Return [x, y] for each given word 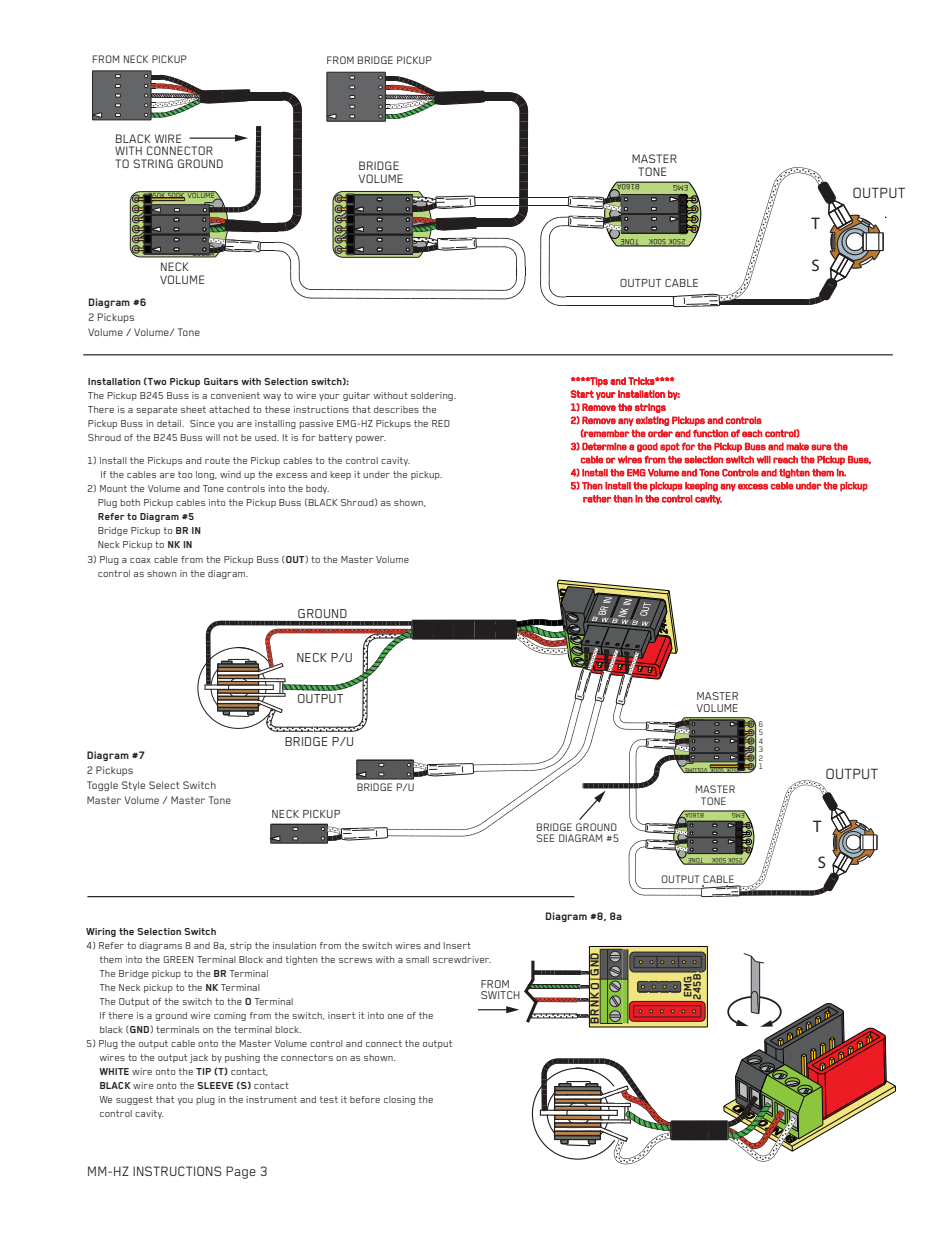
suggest [134, 1100]
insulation [294, 945]
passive [316, 424]
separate [156, 410]
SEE [545, 838]
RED [441, 423]
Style [133, 786]
